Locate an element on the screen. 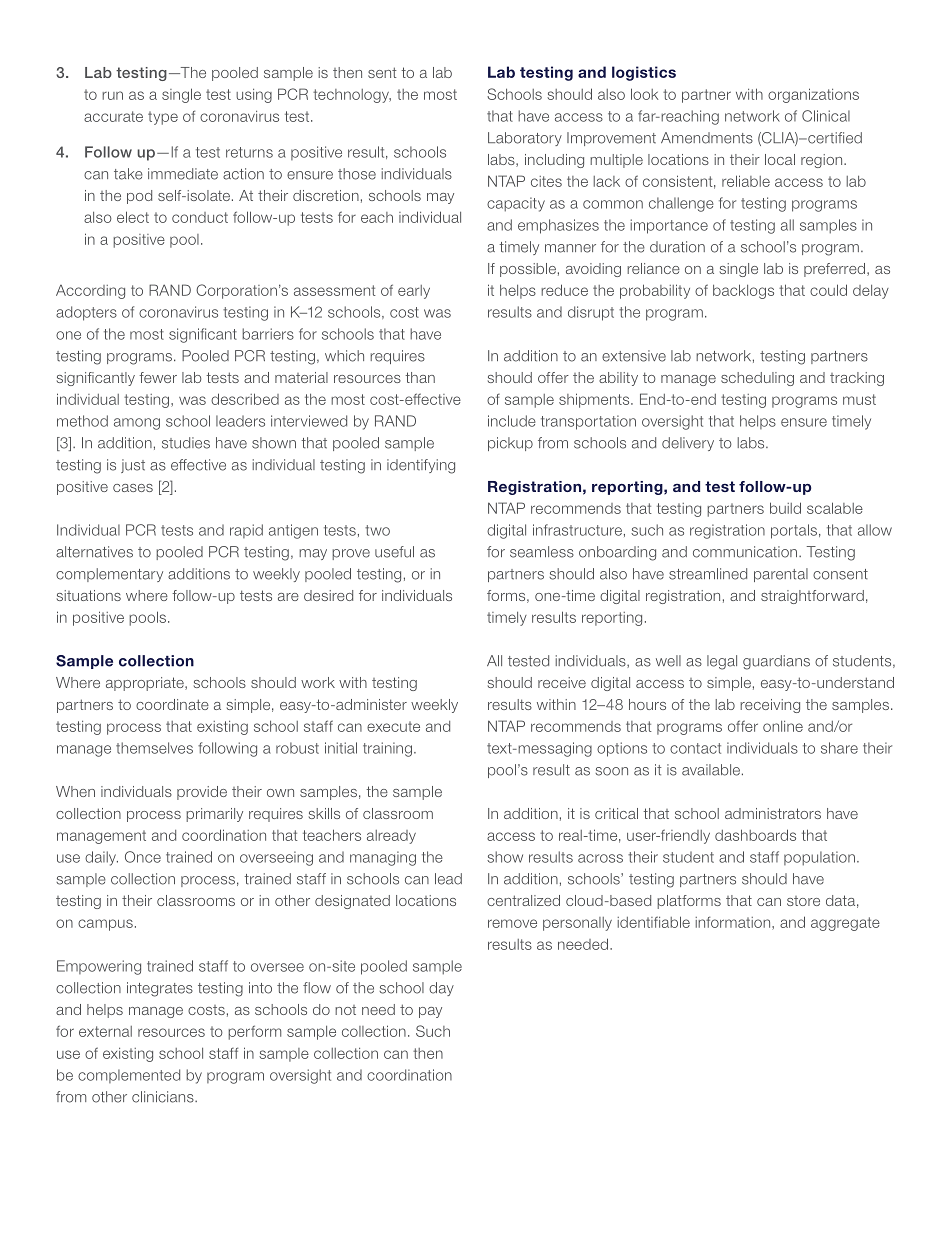 Image resolution: width=952 pixels, height=1233 pixels. complemented is located at coordinates (129, 1076).
